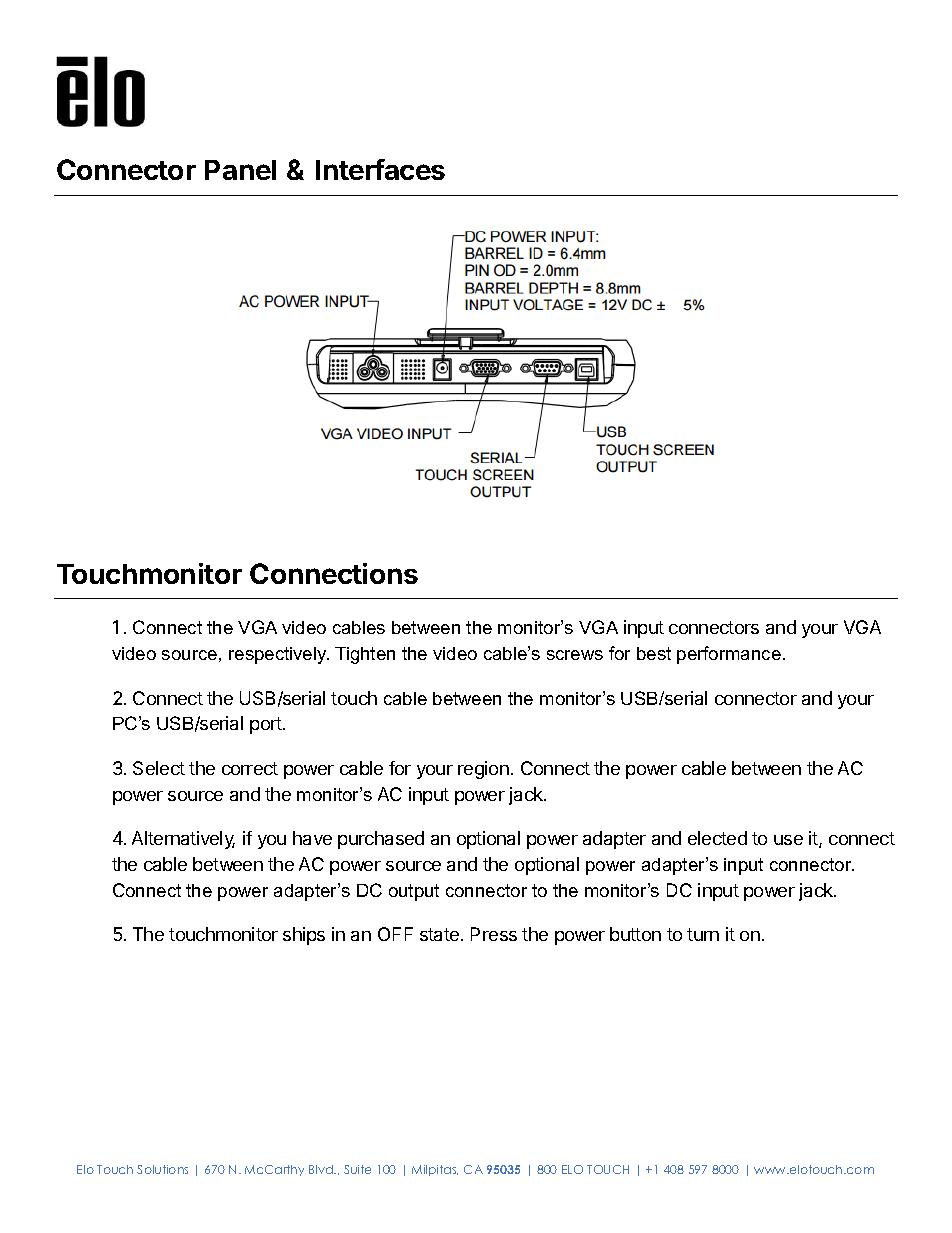 This image has width=952, height=1233. Describe the element at coordinates (435, 1170) in the image. I see `Milpitas` at that location.
